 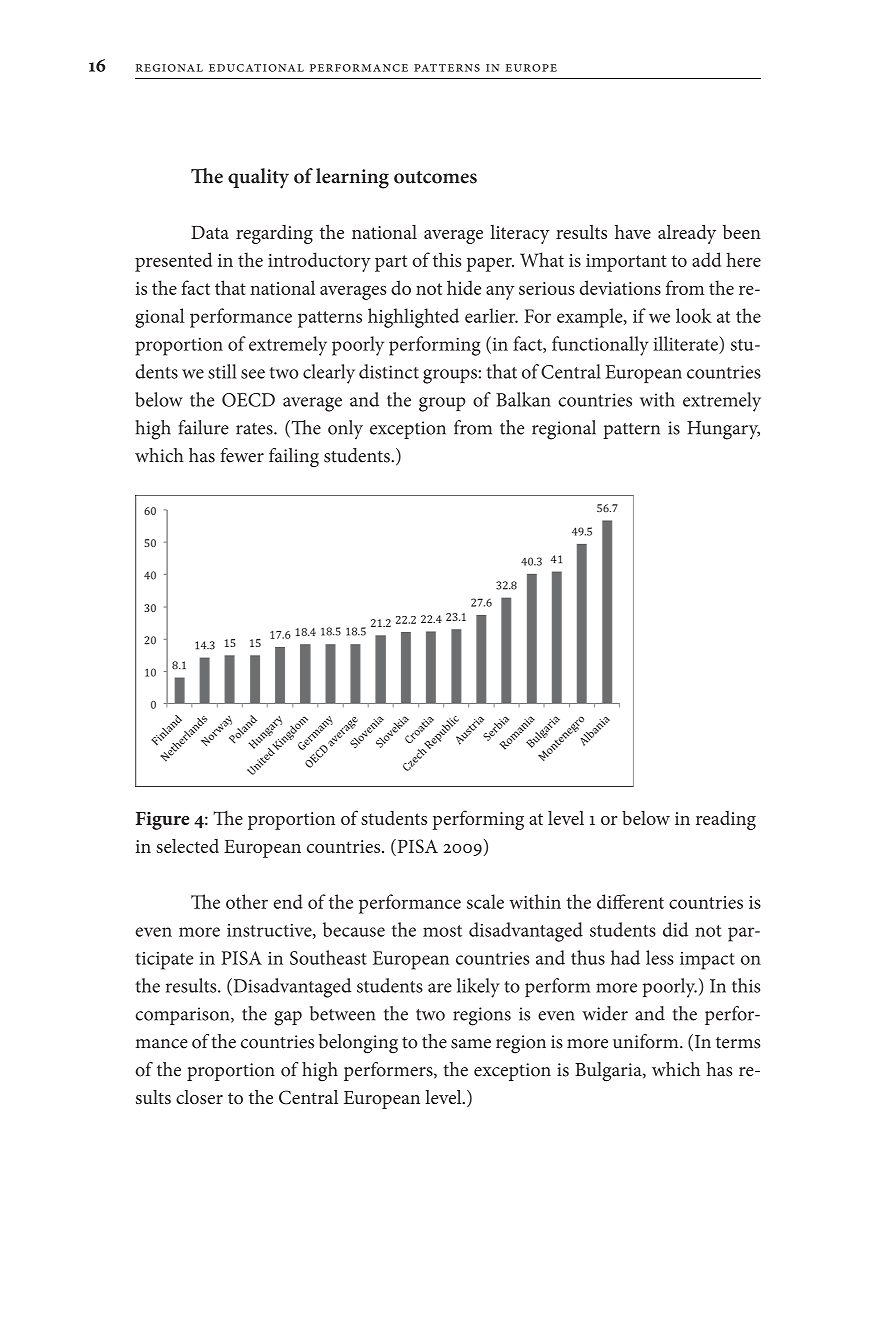 What do you see at coordinates (440, 988) in the screenshot?
I see `are` at bounding box center [440, 988].
